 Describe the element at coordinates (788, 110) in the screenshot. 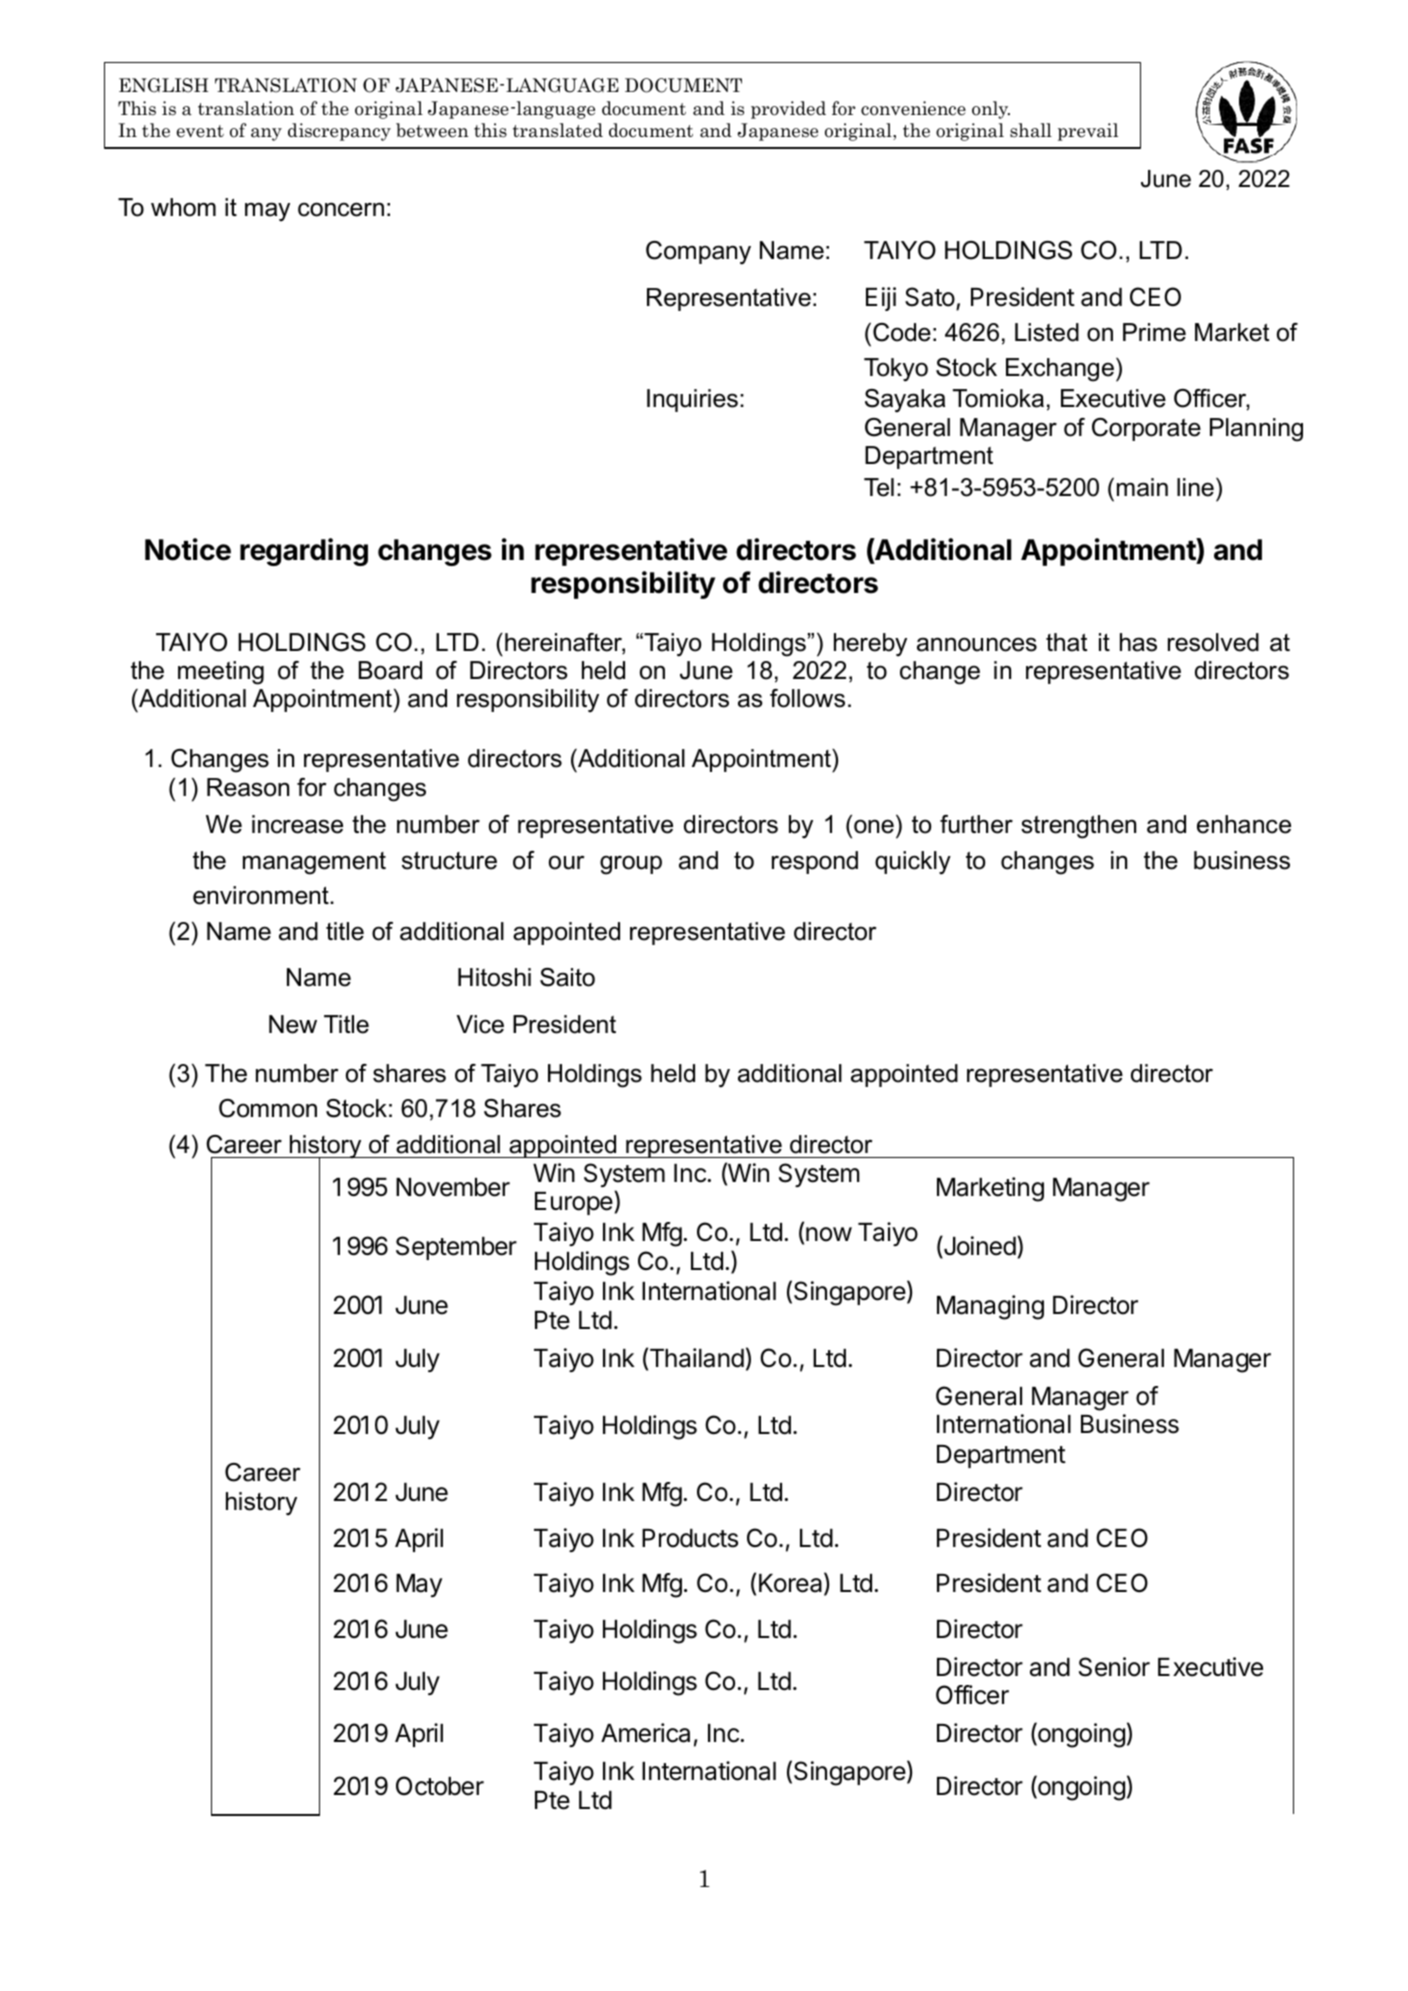

I see `provided` at that location.
